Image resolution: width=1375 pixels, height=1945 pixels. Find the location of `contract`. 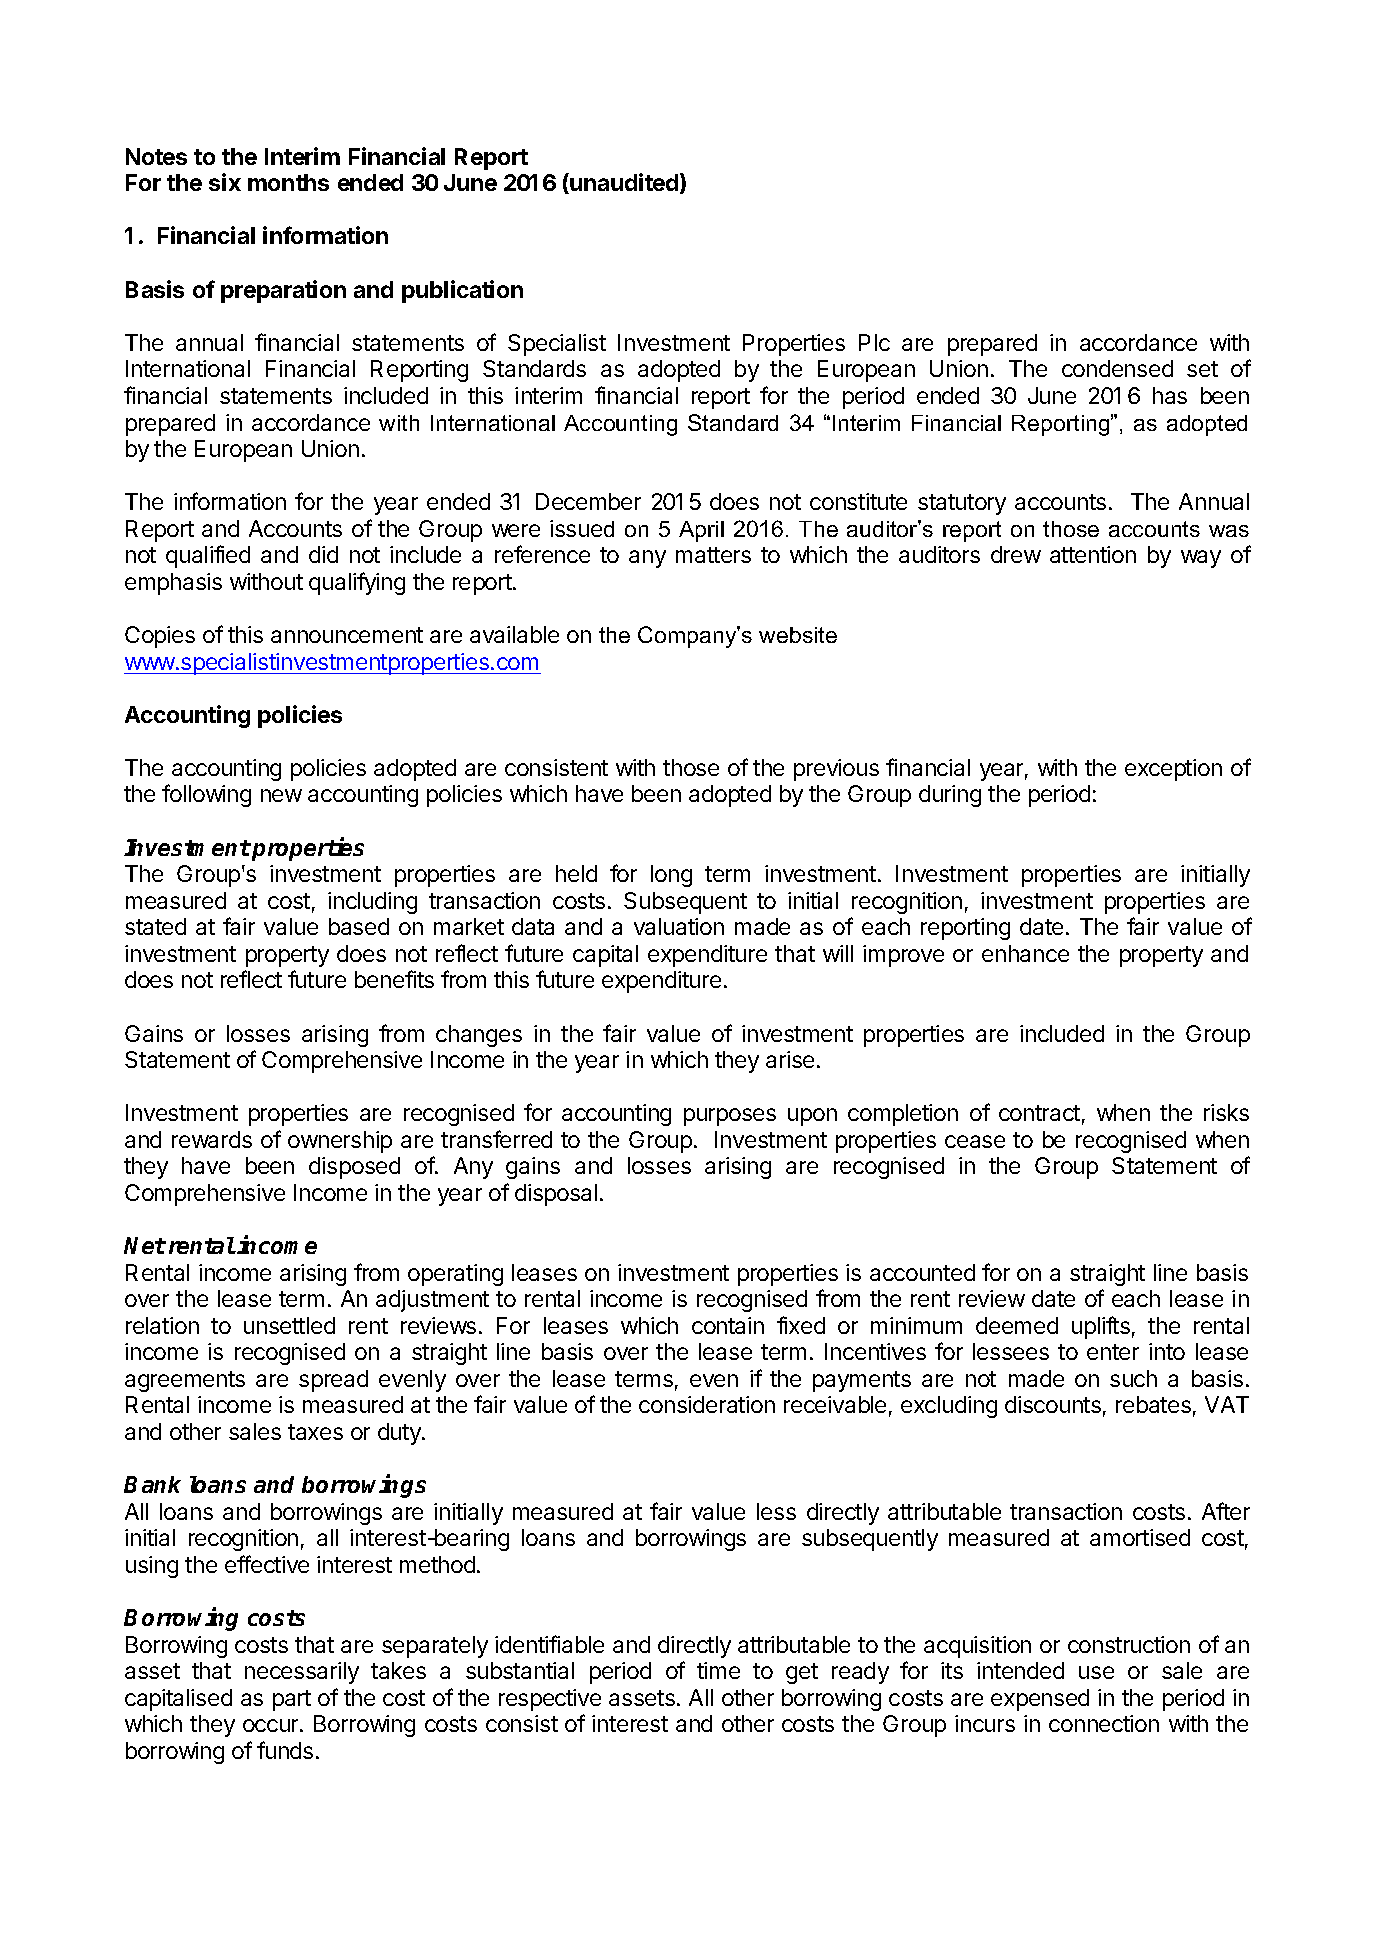

contract is located at coordinates (1039, 1113).
